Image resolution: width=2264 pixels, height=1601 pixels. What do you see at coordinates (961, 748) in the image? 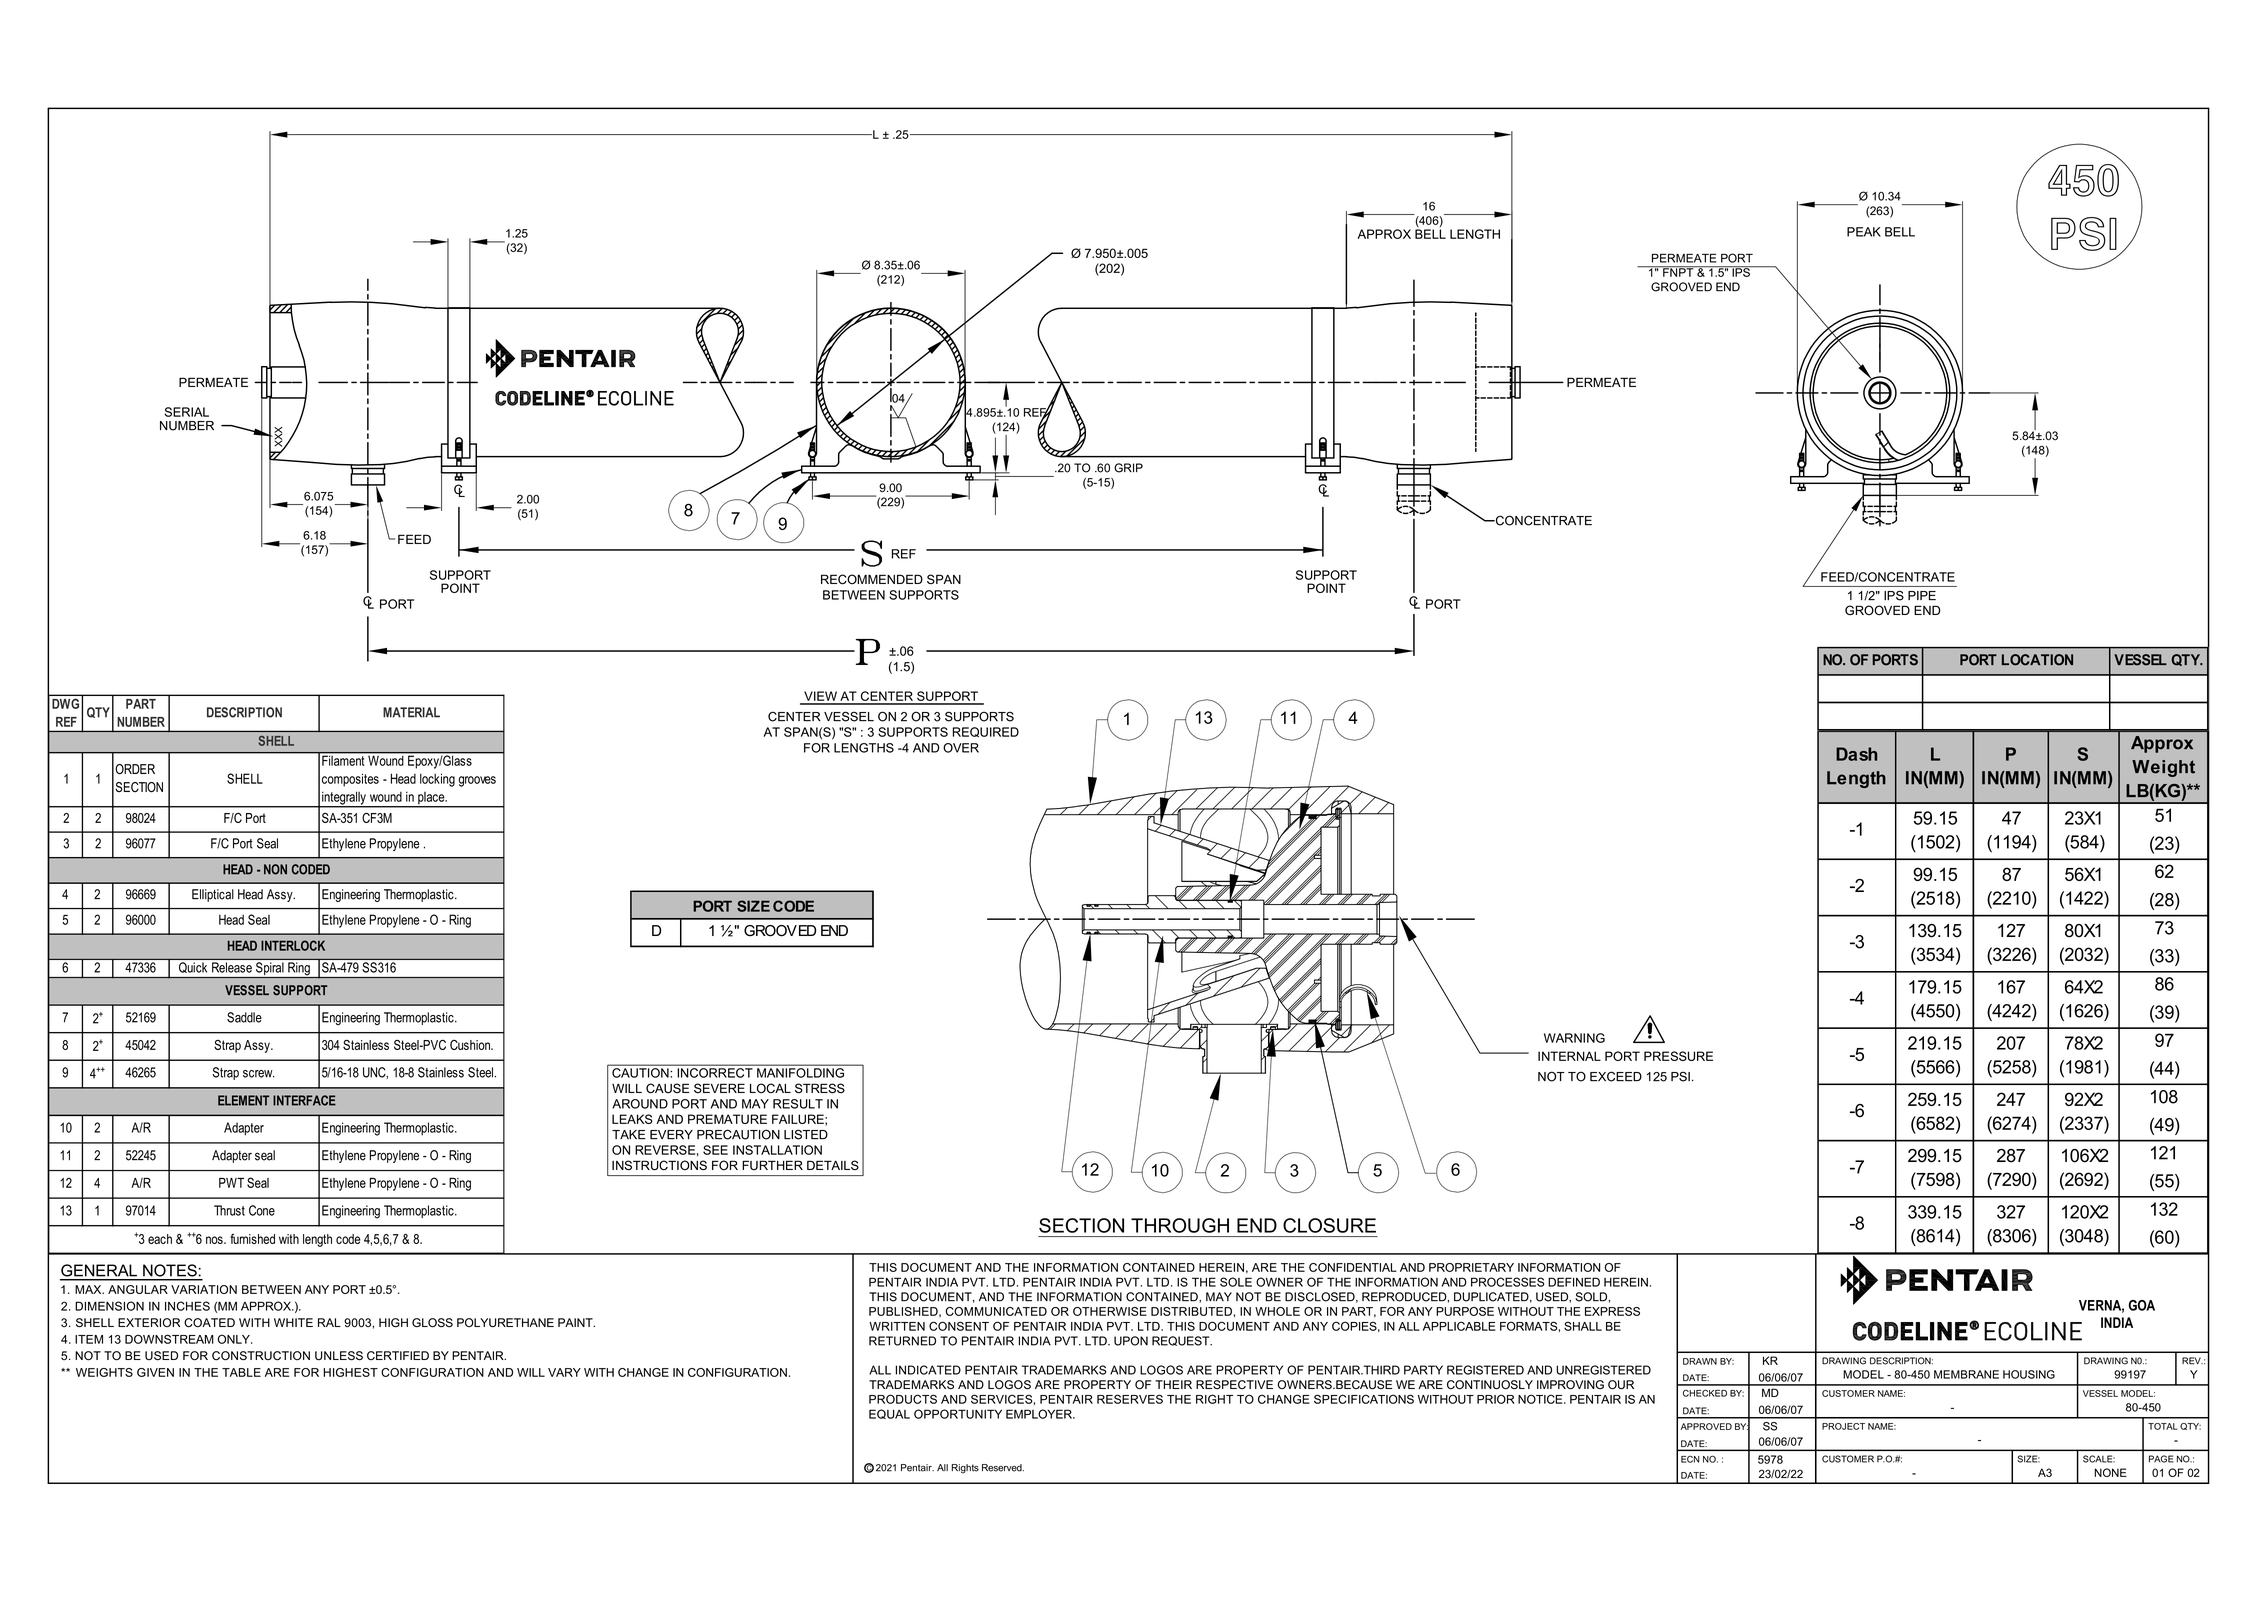
I see `OVER` at bounding box center [961, 748].
